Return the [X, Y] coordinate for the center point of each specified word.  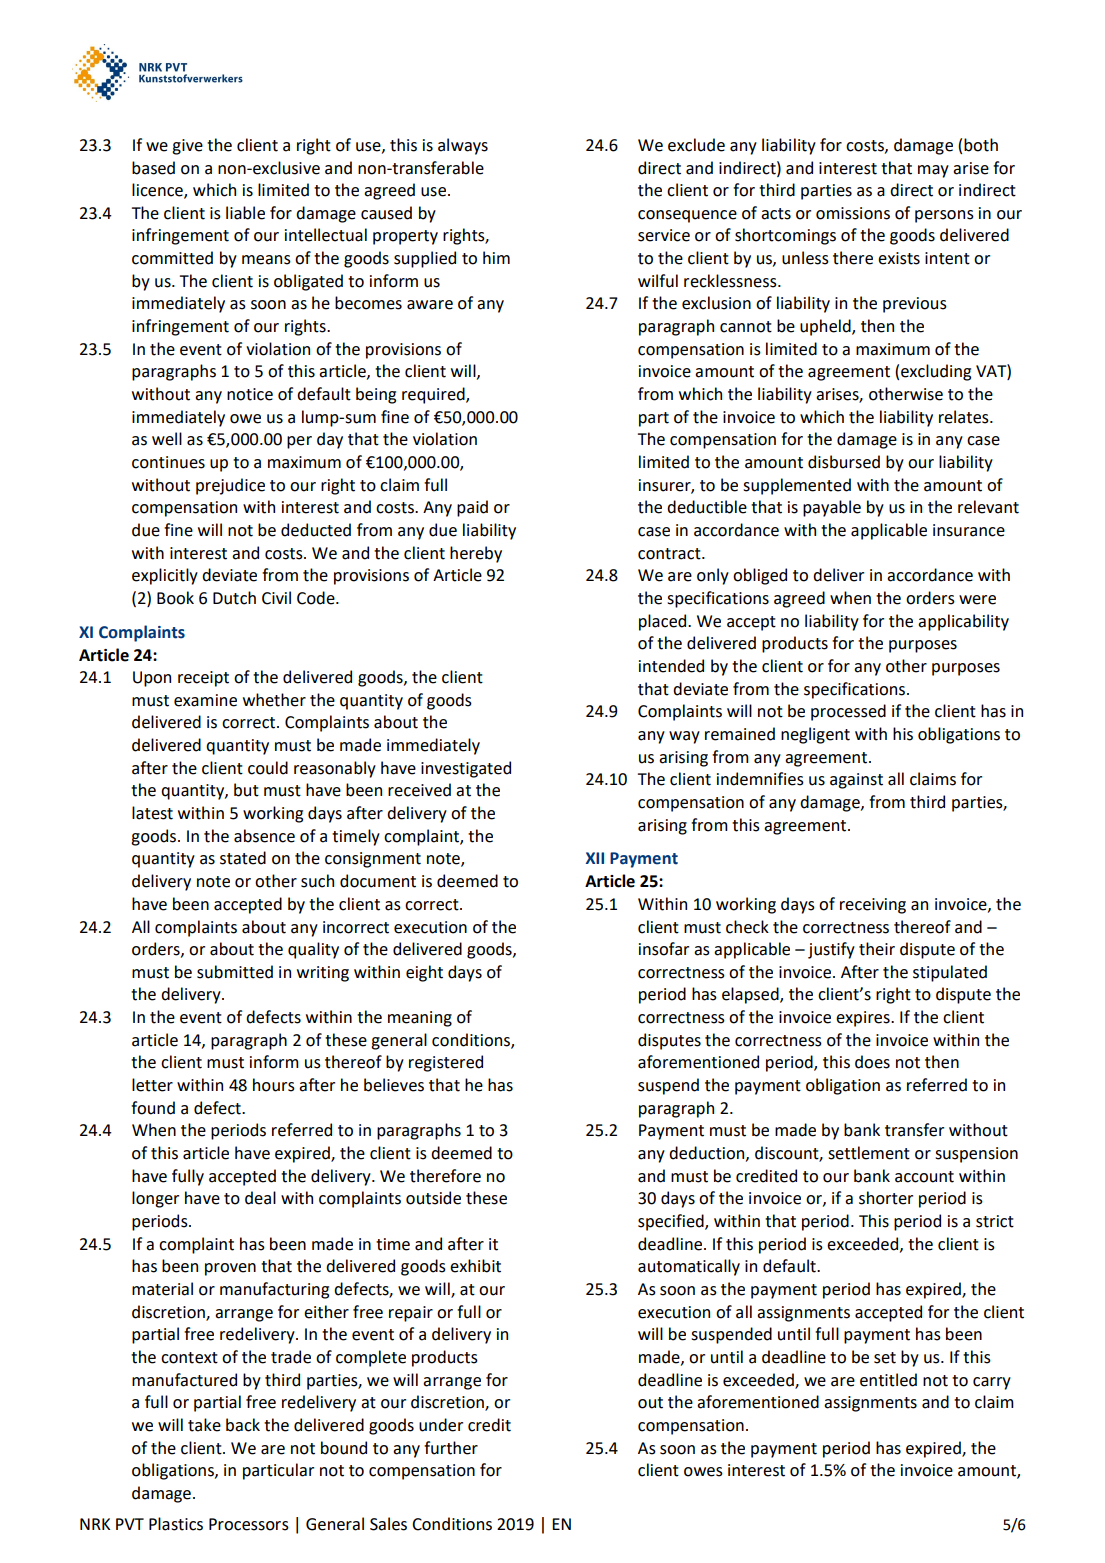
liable [245, 213]
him [496, 257]
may [933, 171]
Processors [249, 1524]
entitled [888, 1380]
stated [243, 858]
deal [260, 1198]
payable [832, 508]
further [451, 1448]
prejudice [230, 486]
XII [595, 858]
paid [472, 508]
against [856, 781]
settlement [869, 1153]
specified [672, 1222]
